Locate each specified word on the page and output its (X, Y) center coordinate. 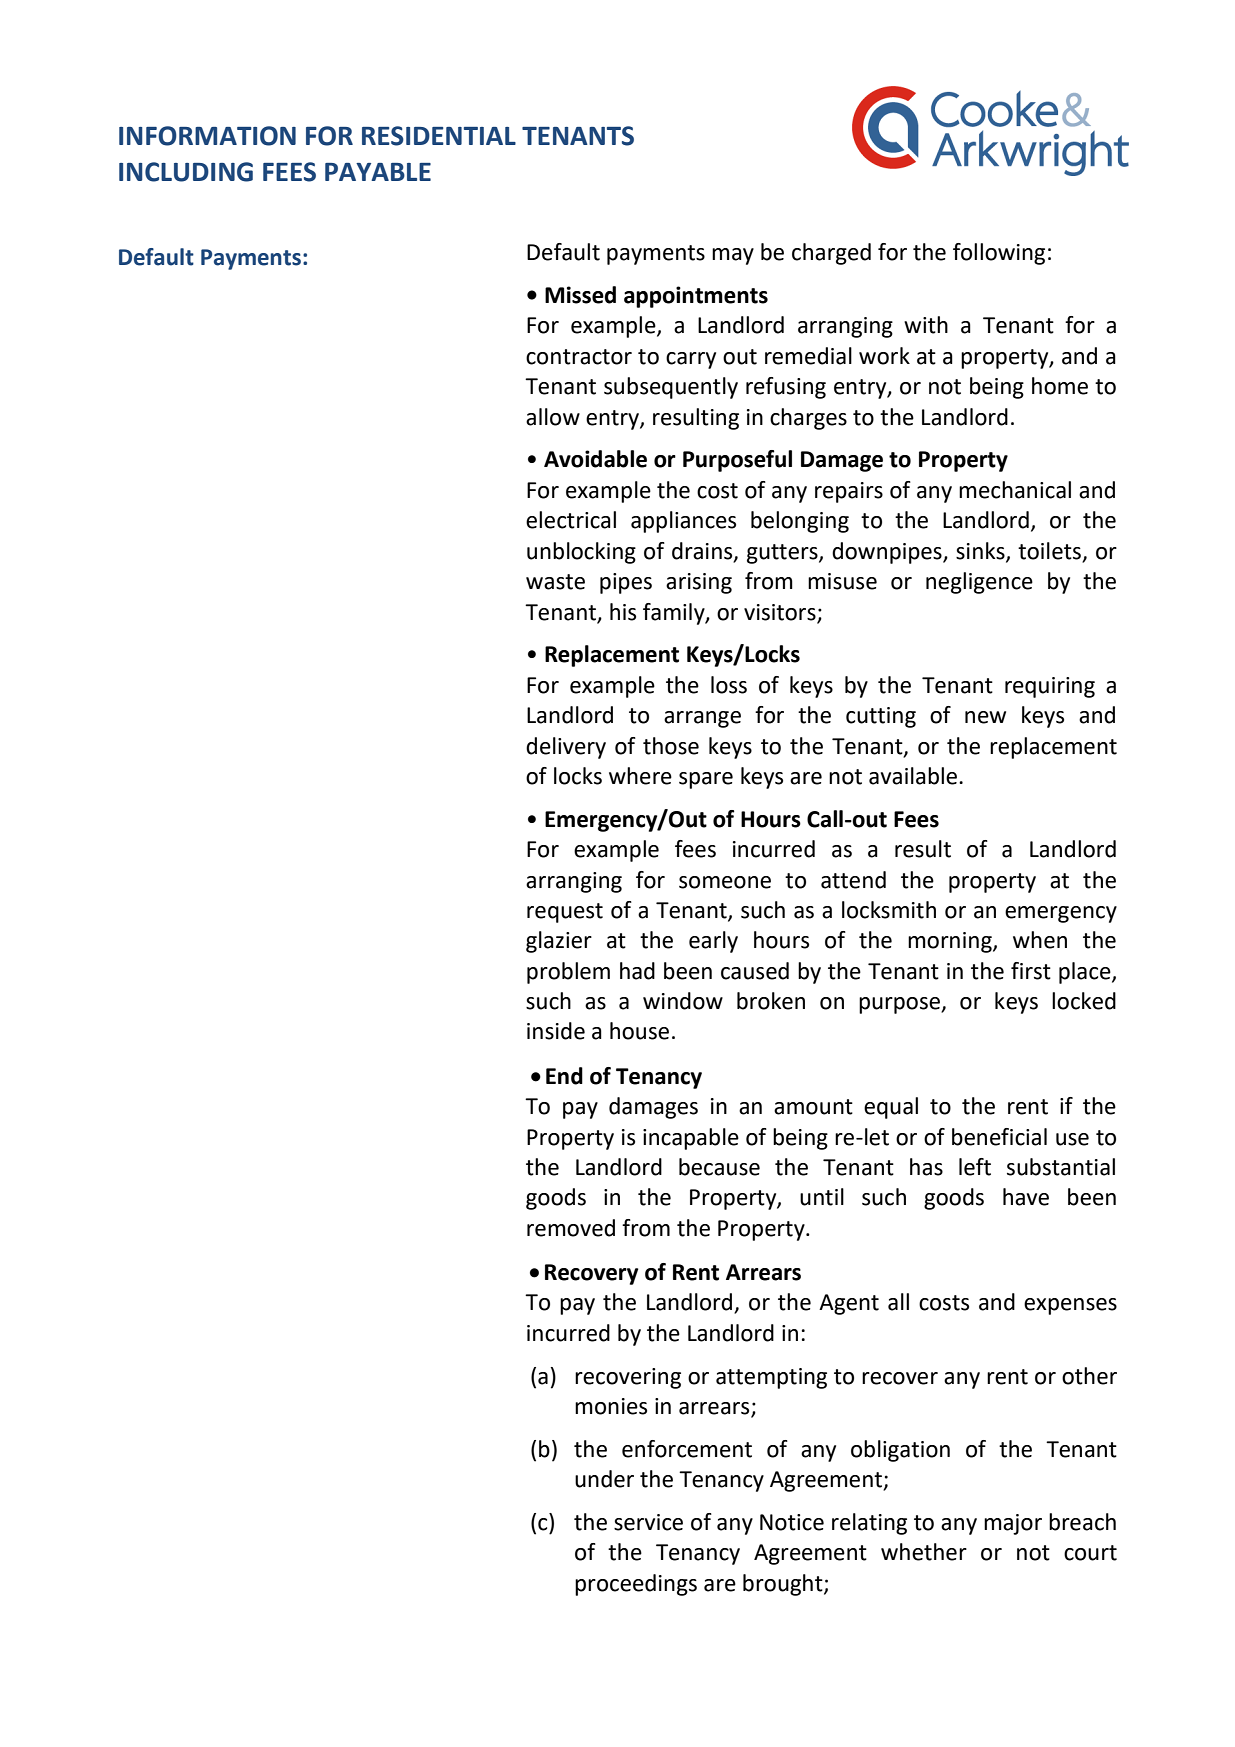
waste (555, 582)
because (719, 1167)
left (975, 1167)
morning (951, 942)
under (604, 1479)
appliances (683, 522)
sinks (981, 551)
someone (725, 882)
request (565, 913)
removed (571, 1228)
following (999, 254)
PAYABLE (378, 172)
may (733, 256)
